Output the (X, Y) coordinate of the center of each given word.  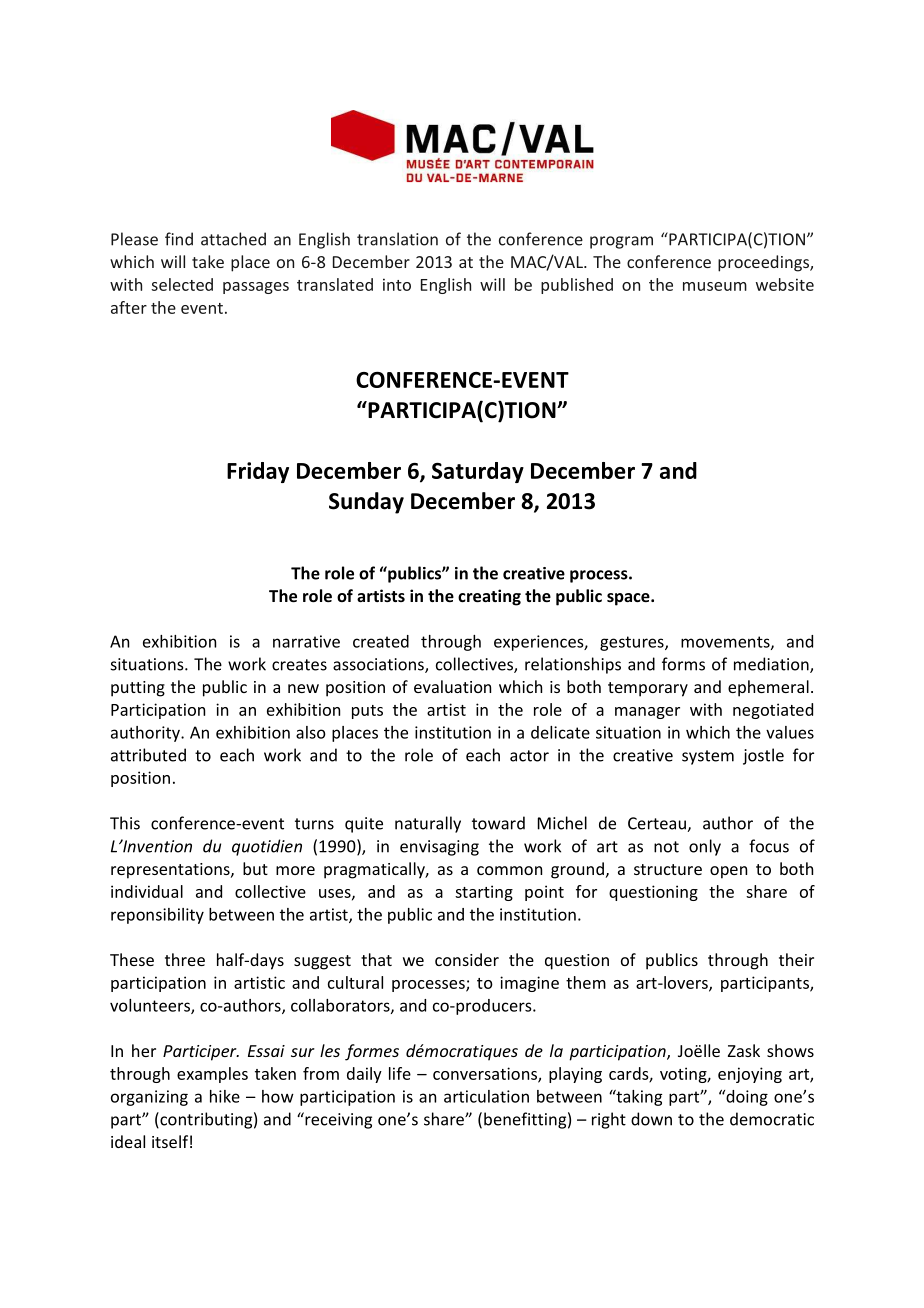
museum (715, 286)
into (397, 284)
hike (225, 1096)
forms (683, 664)
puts (367, 712)
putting (138, 689)
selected (182, 284)
